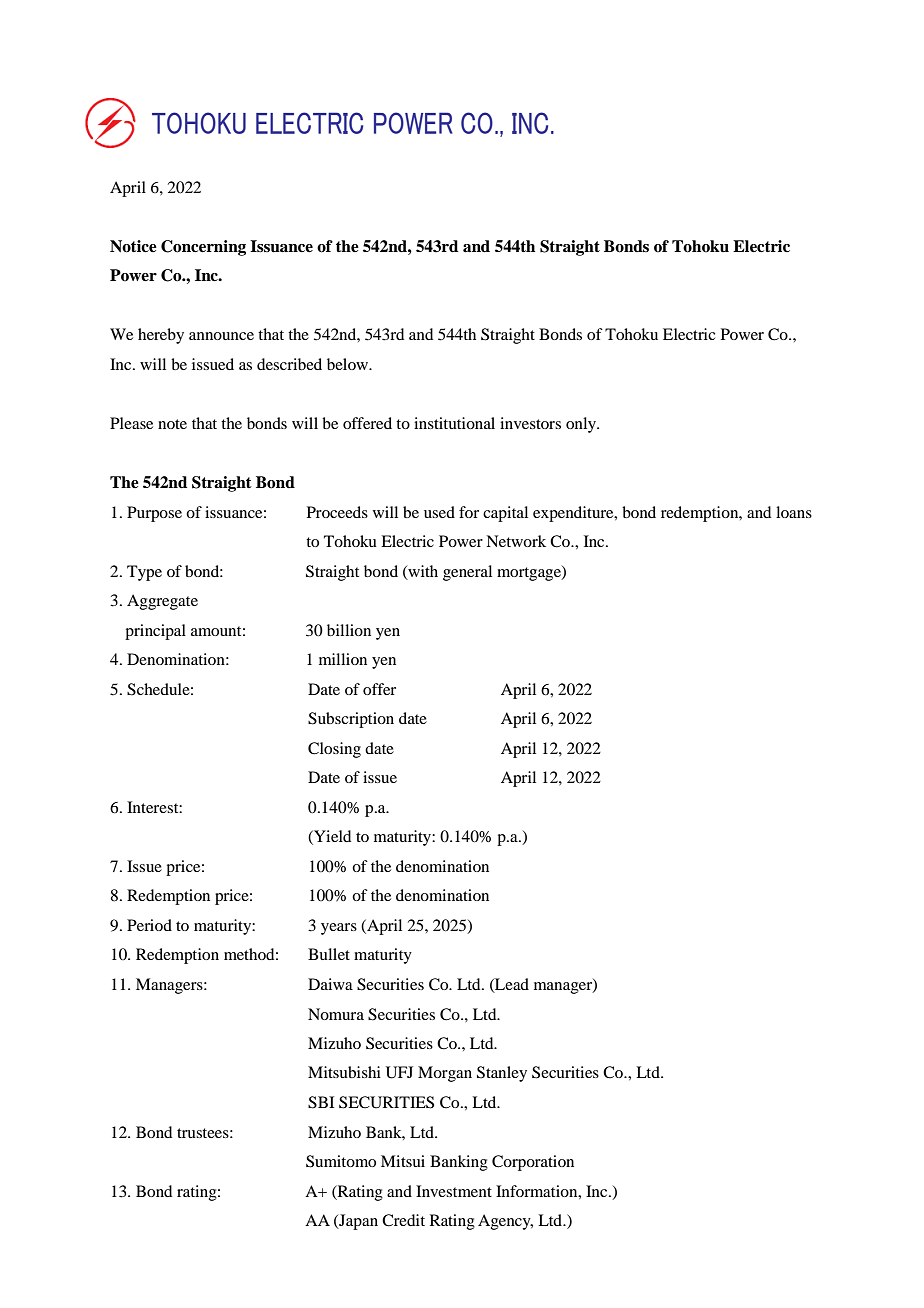  What do you see at coordinates (439, 512) in the document?
I see `used` at bounding box center [439, 512].
